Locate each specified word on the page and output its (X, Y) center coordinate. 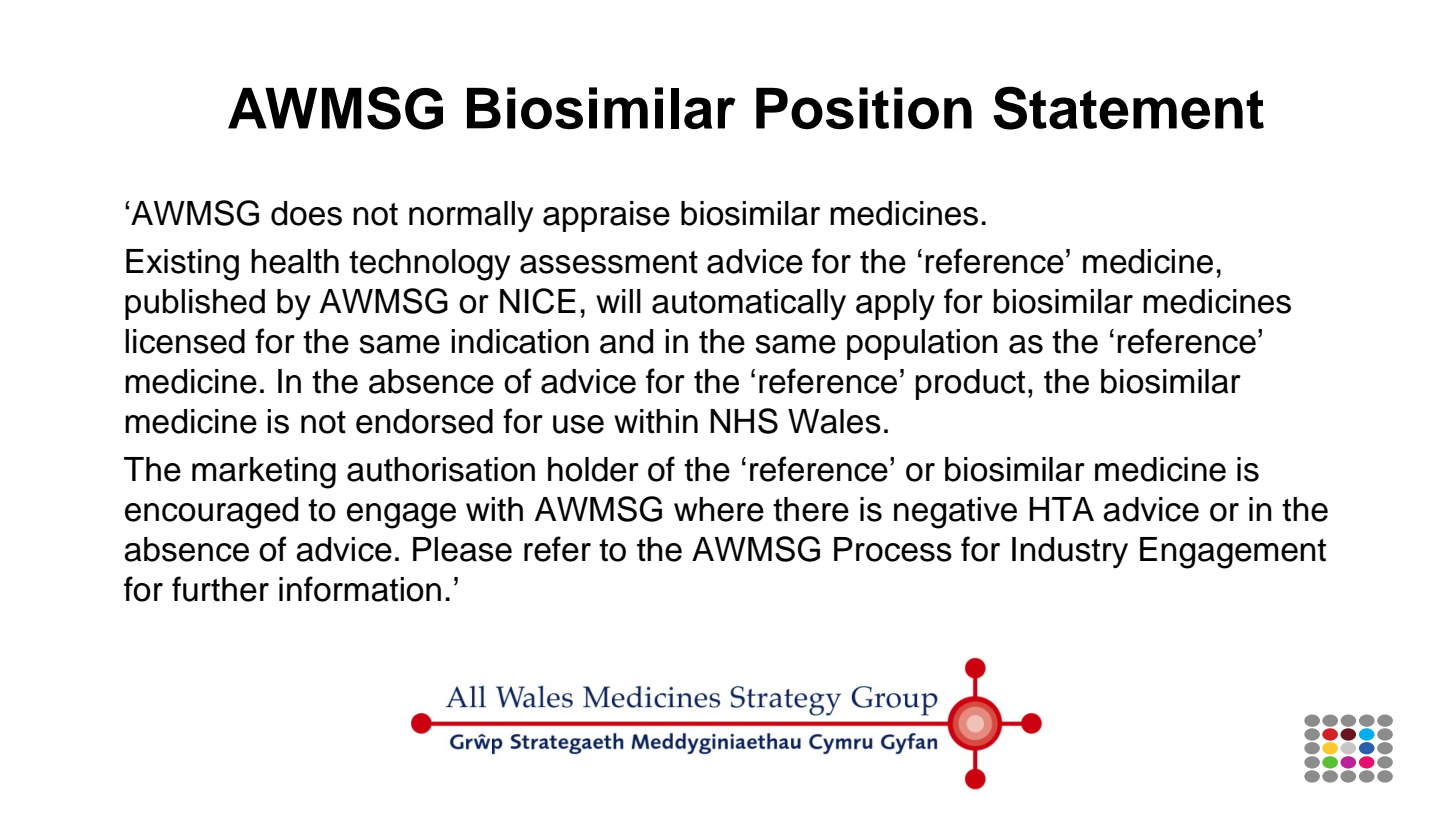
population (922, 344)
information (360, 589)
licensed (185, 341)
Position (864, 108)
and (626, 341)
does (306, 213)
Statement (1128, 108)
